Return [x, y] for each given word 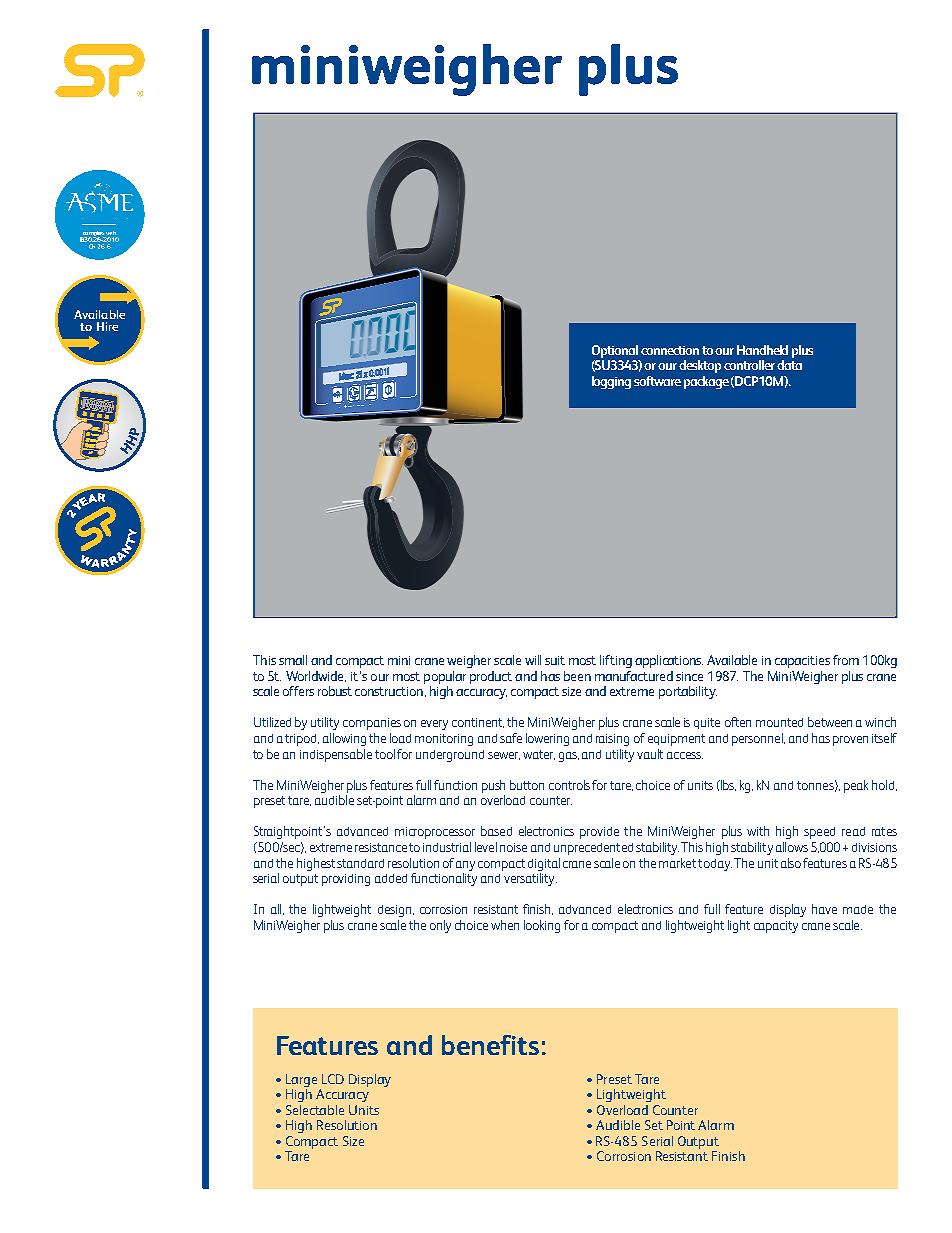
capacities [802, 662]
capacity [776, 927]
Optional [615, 351]
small [293, 660]
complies [93, 234]
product [491, 677]
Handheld [762, 350]
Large [301, 1080]
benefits [490, 1045]
